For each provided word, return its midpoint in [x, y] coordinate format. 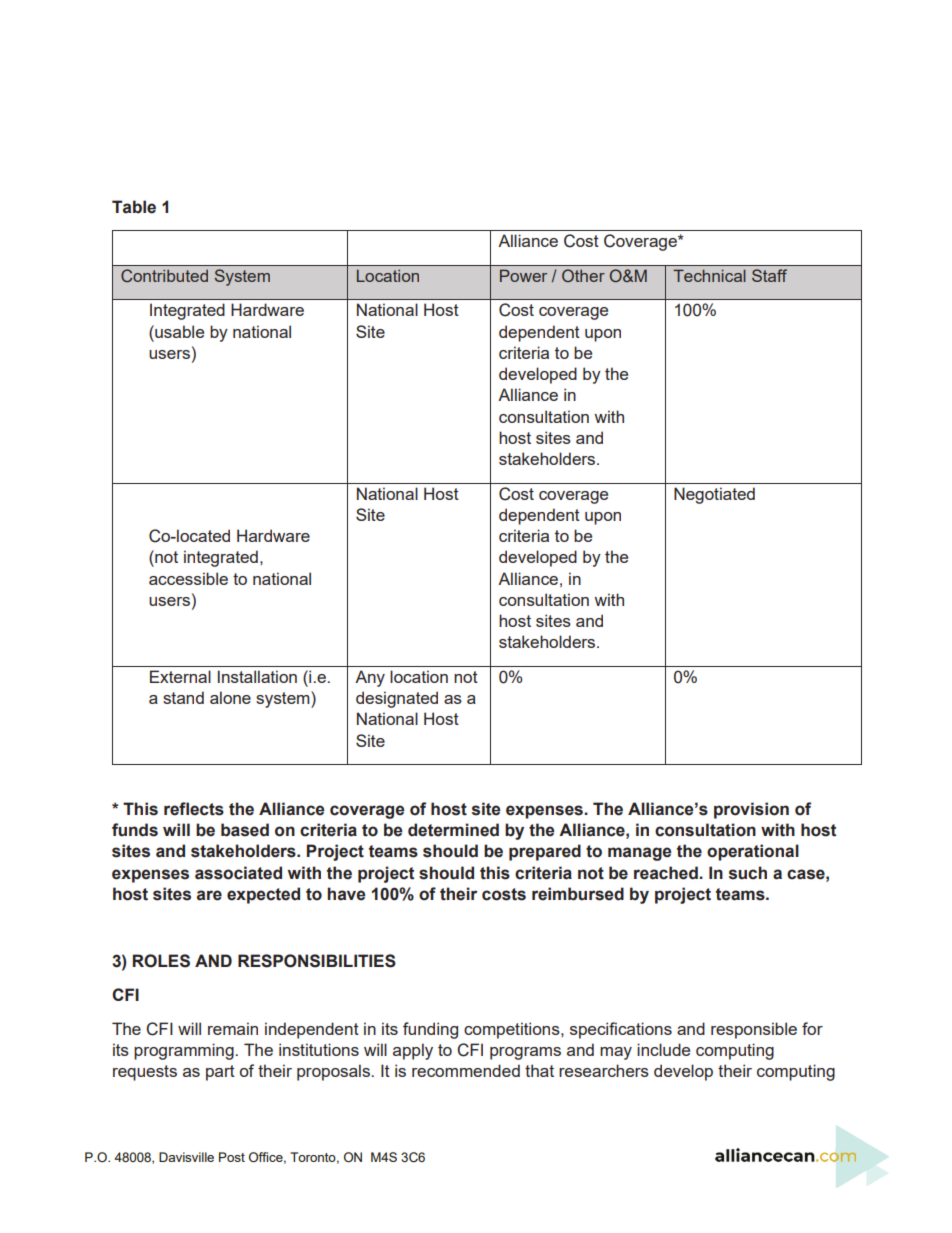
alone [230, 697]
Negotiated [714, 495]
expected [263, 895]
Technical [709, 275]
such [748, 873]
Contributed [164, 275]
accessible [188, 578]
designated [397, 699]
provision [751, 810]
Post [232, 1157]
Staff [769, 275]
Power [523, 275]
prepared [545, 852]
